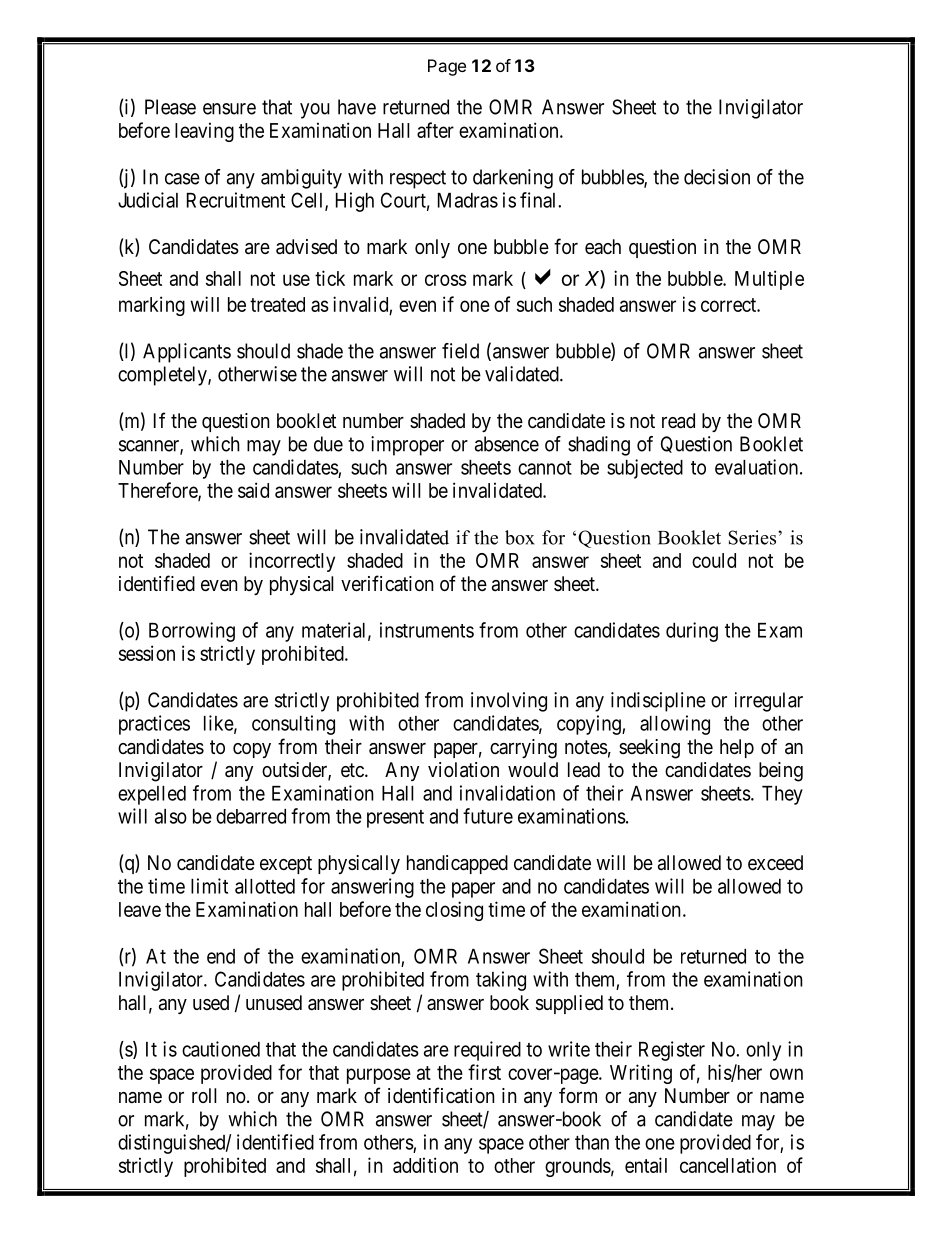 The width and height of the screenshot is (952, 1233). What do you see at coordinates (435, 130) in the screenshot?
I see `after` at bounding box center [435, 130].
